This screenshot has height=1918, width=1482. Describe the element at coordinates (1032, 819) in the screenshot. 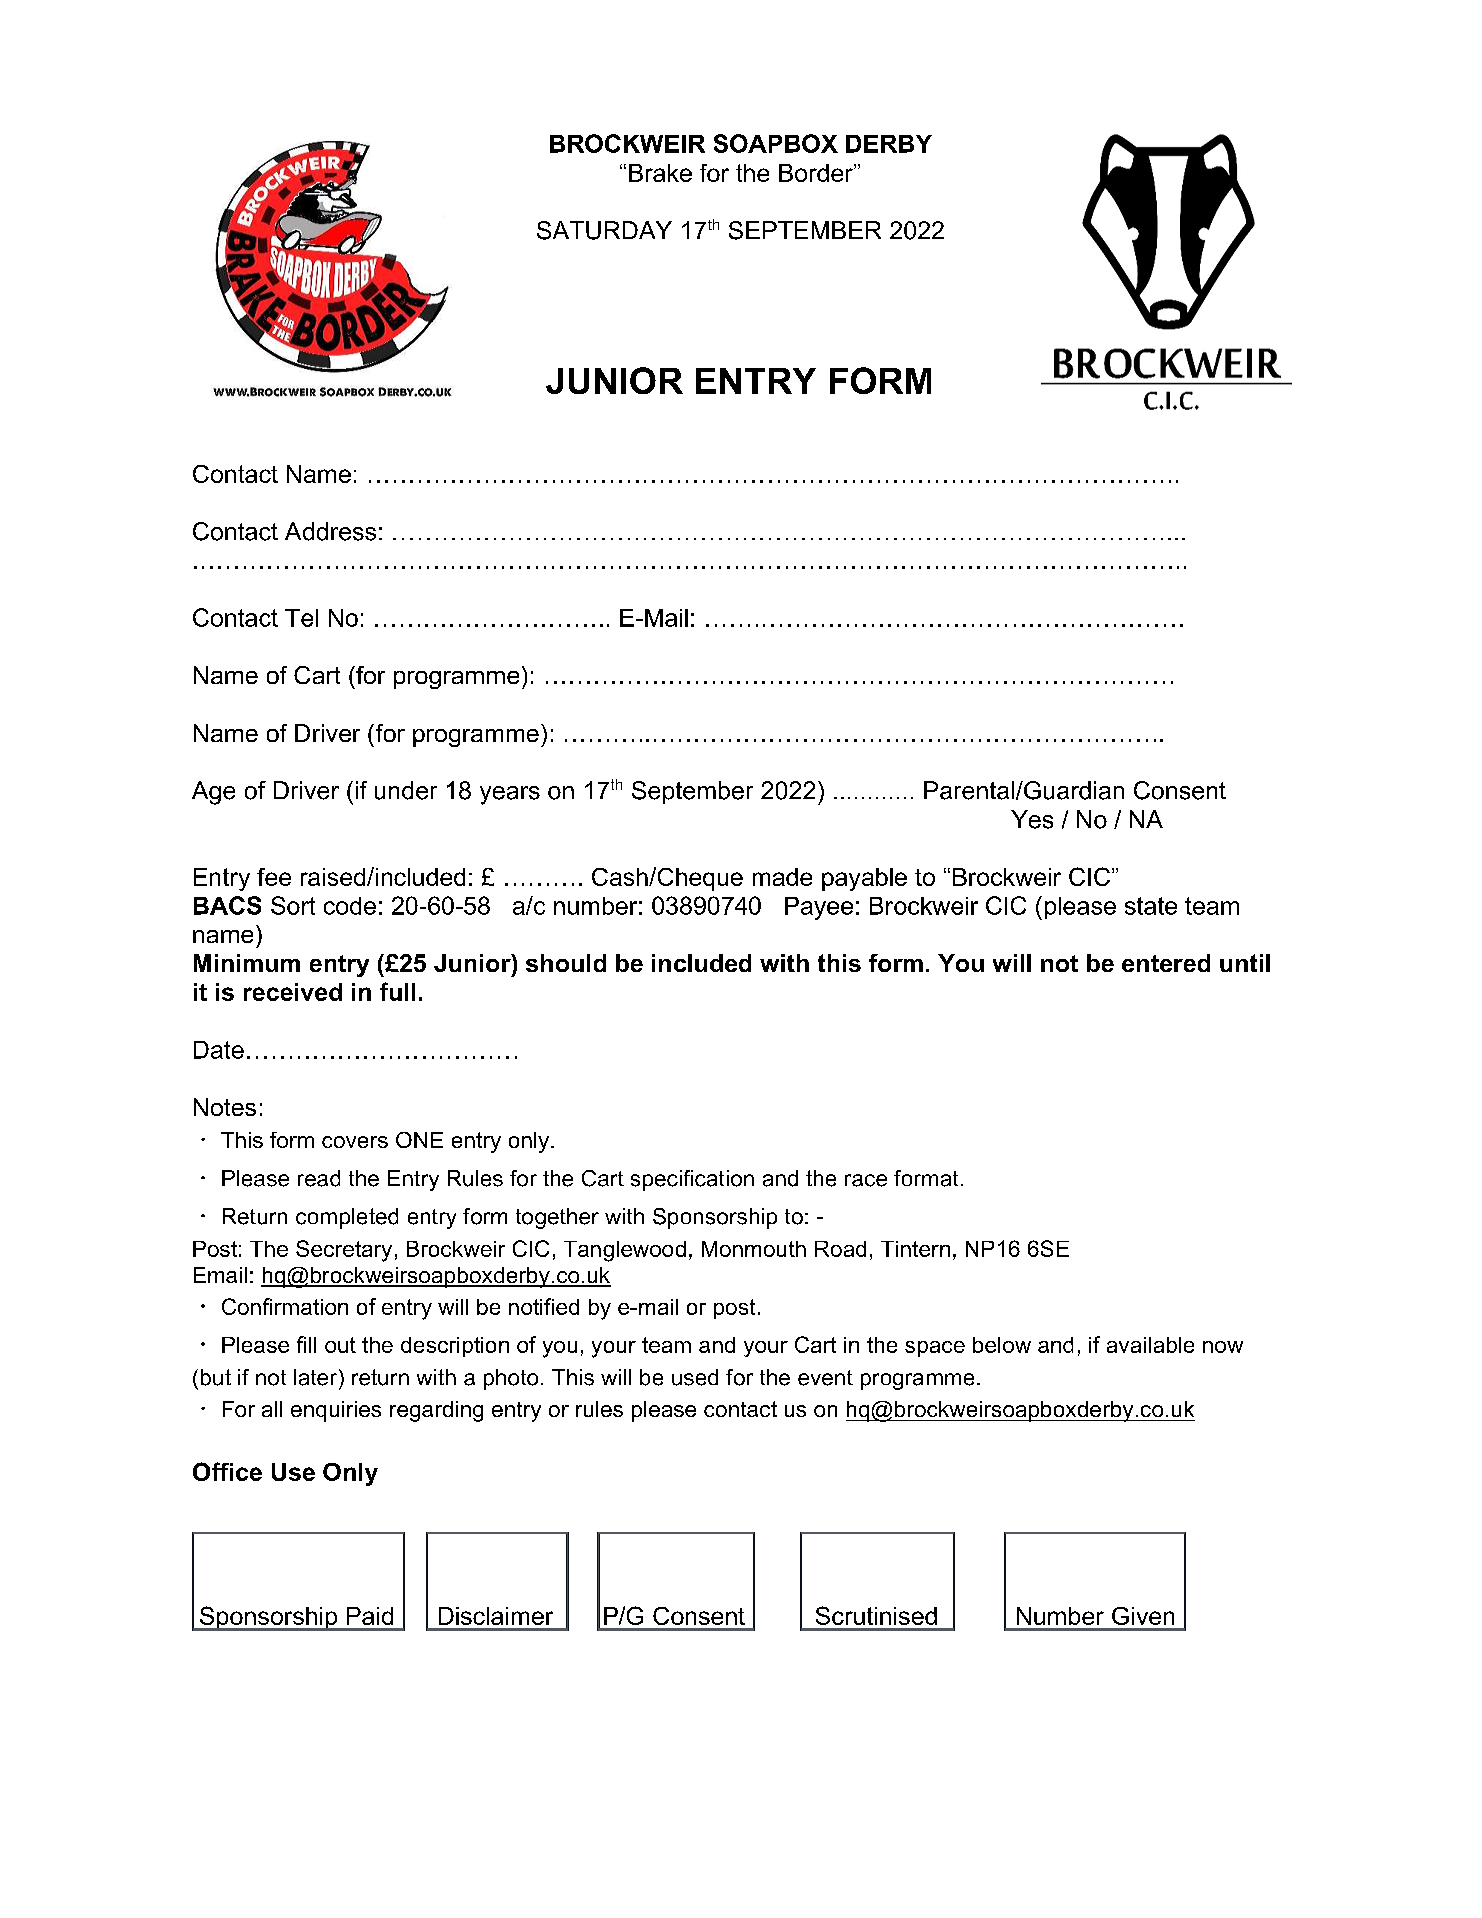

I see `Yes` at that location.
